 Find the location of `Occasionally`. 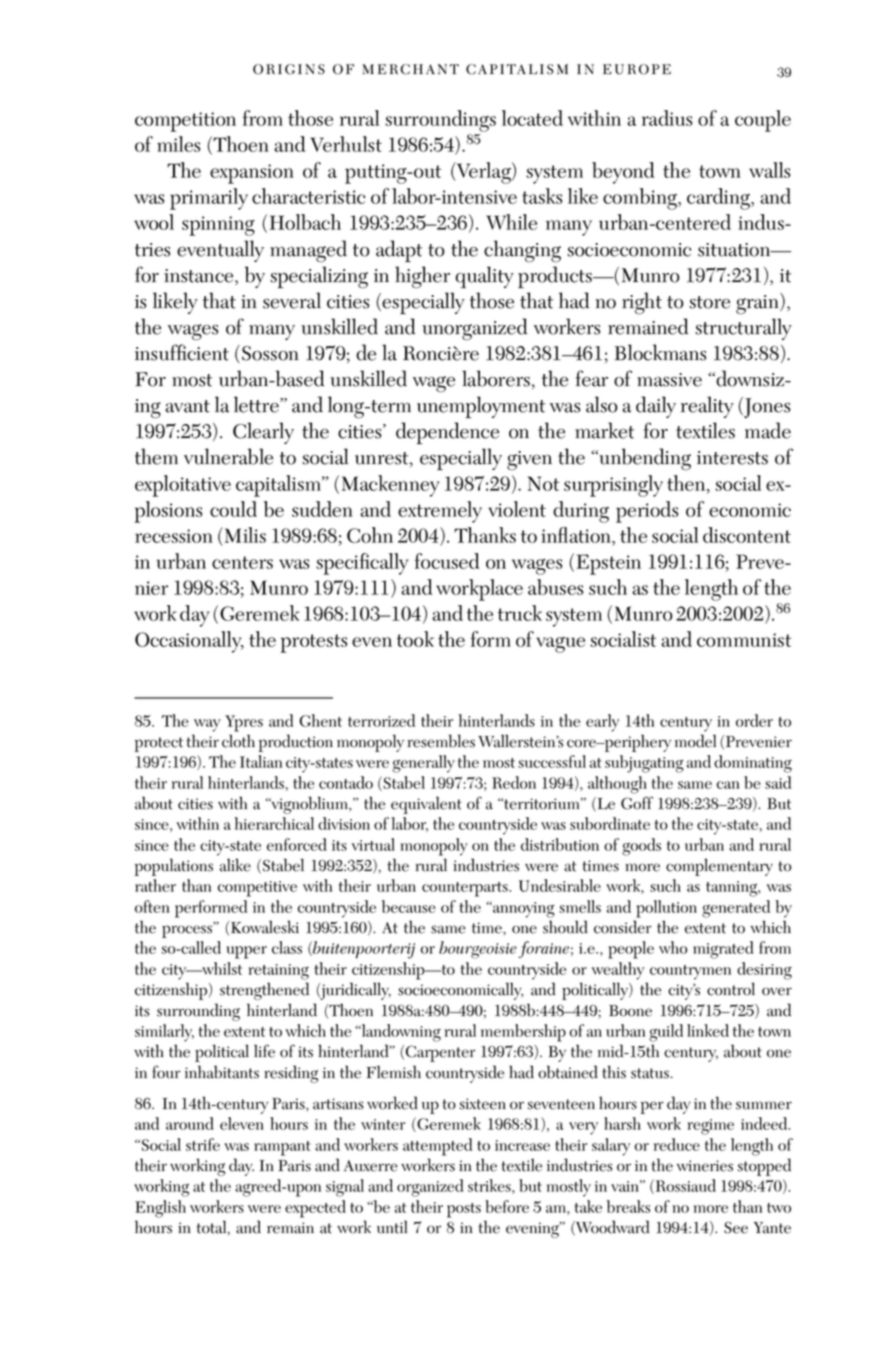

Occasionally is located at coordinates (189, 642).
